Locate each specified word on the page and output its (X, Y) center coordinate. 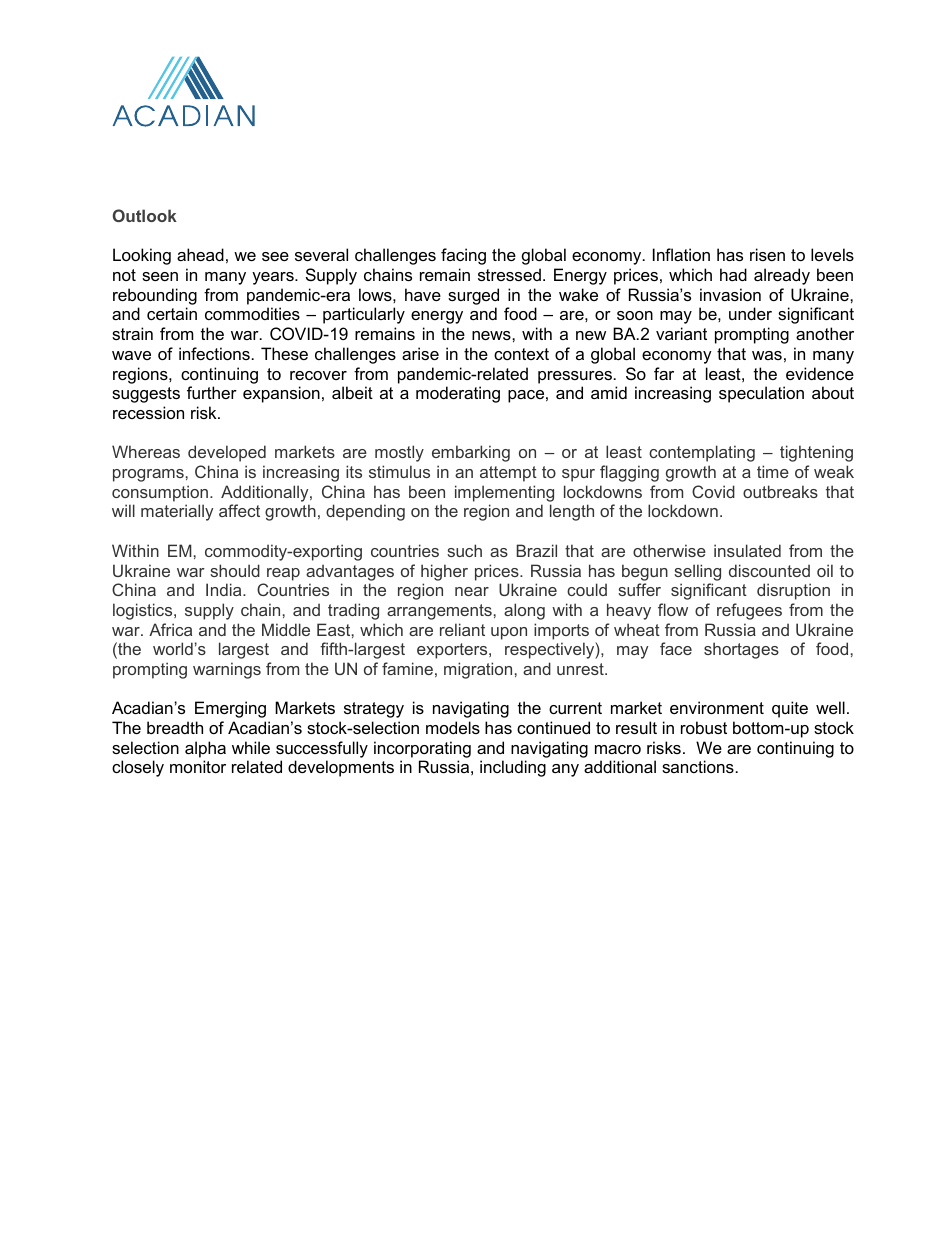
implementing (504, 493)
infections (214, 353)
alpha (205, 749)
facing (463, 256)
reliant (462, 629)
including (513, 768)
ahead (200, 254)
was (767, 355)
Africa (170, 629)
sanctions (698, 766)
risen (767, 254)
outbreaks (780, 491)
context (521, 354)
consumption (160, 493)
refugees (749, 611)
